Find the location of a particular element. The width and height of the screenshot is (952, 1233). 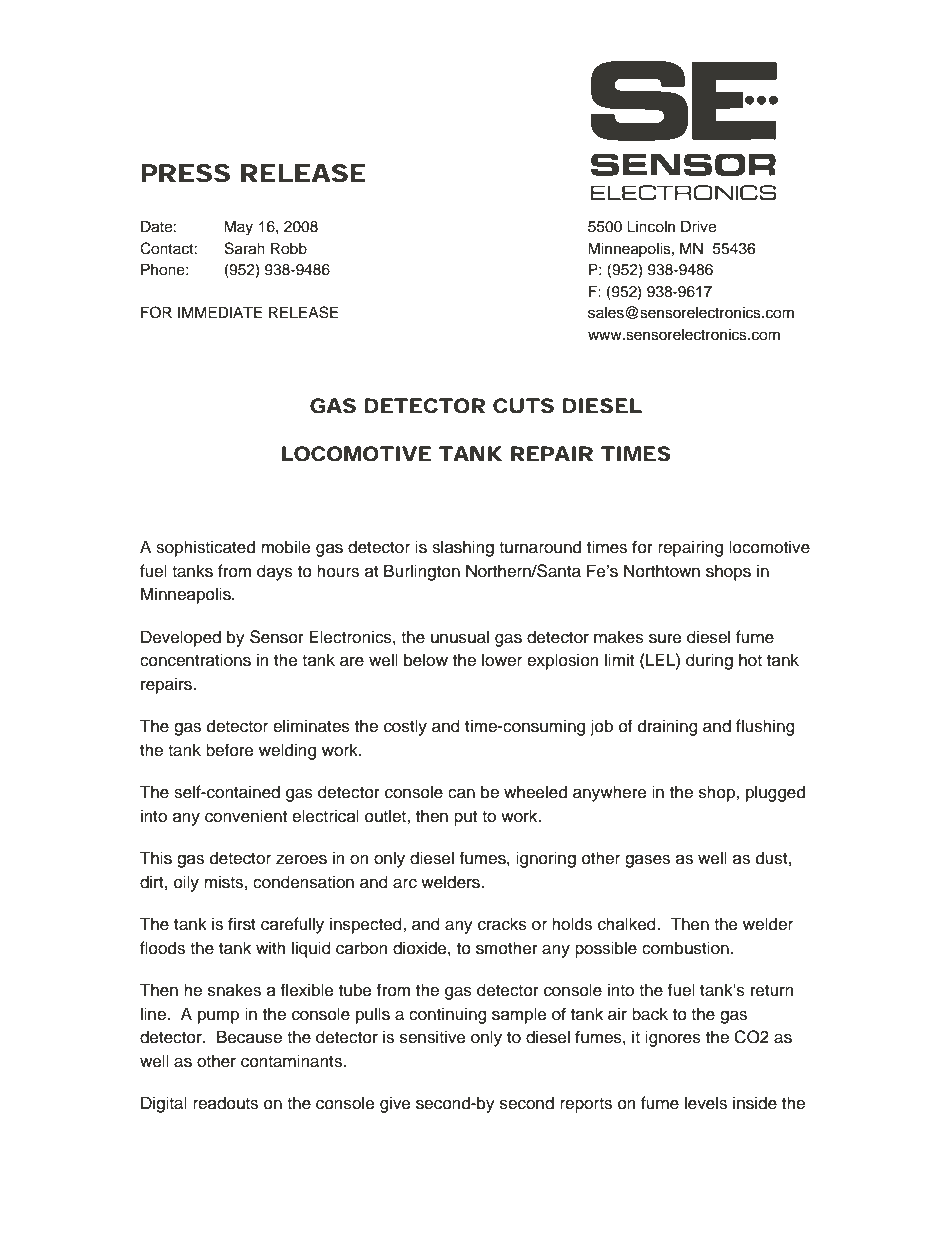

Robb is located at coordinates (289, 248).
